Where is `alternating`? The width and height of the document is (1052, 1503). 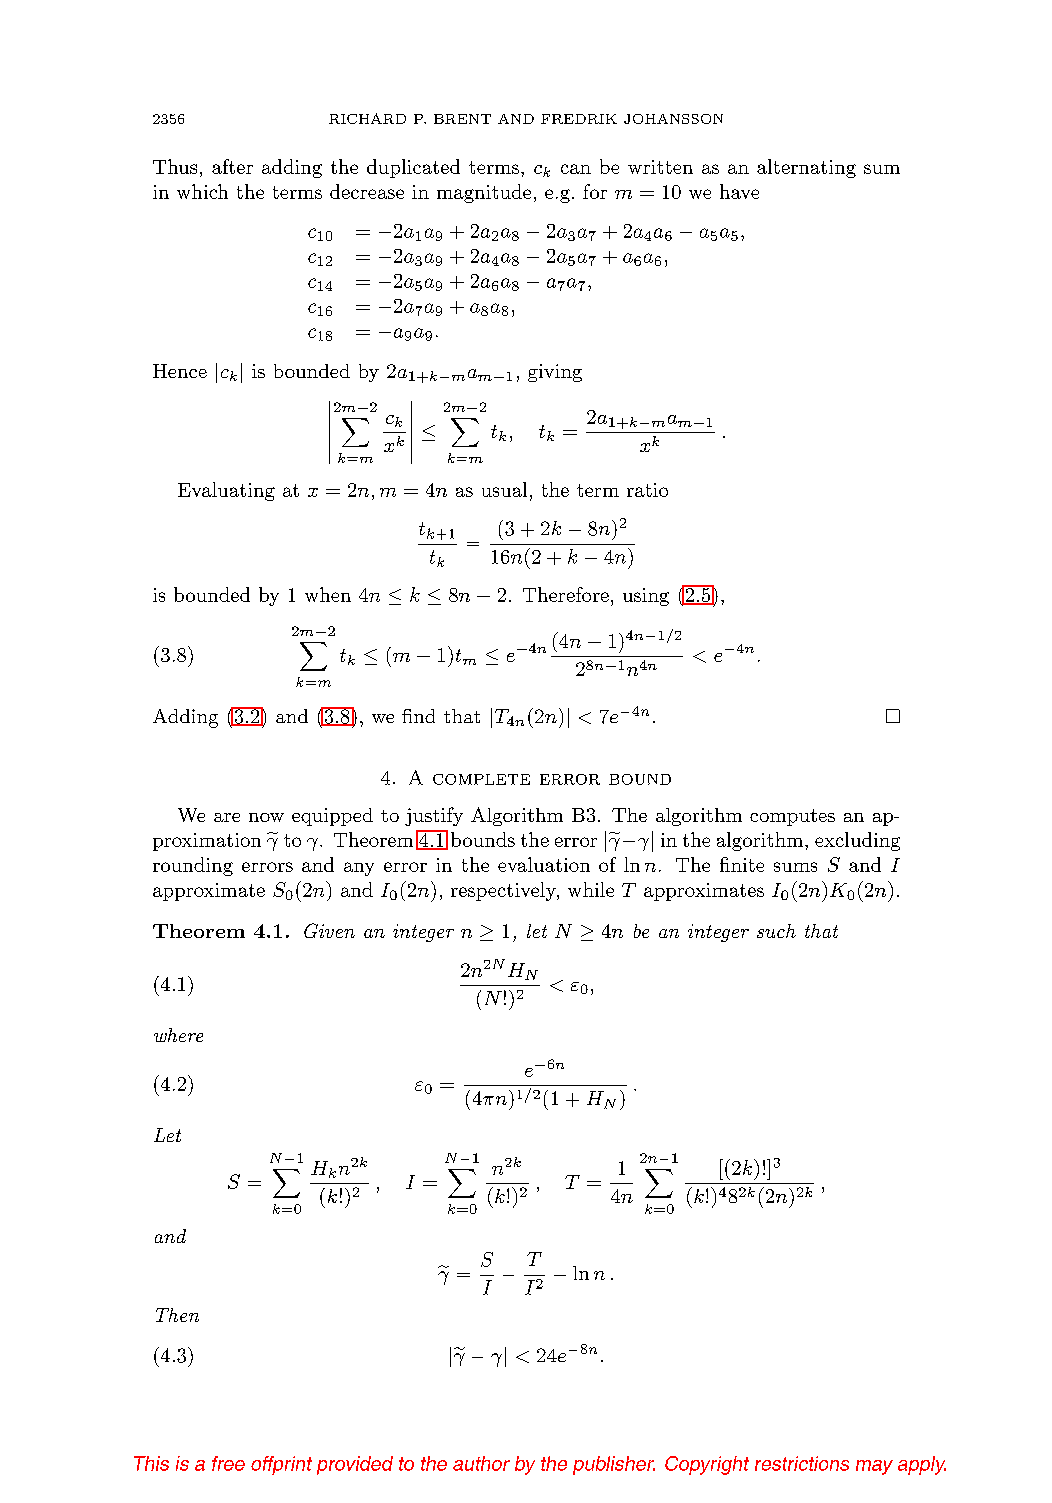
alternating is located at coordinates (806, 168).
